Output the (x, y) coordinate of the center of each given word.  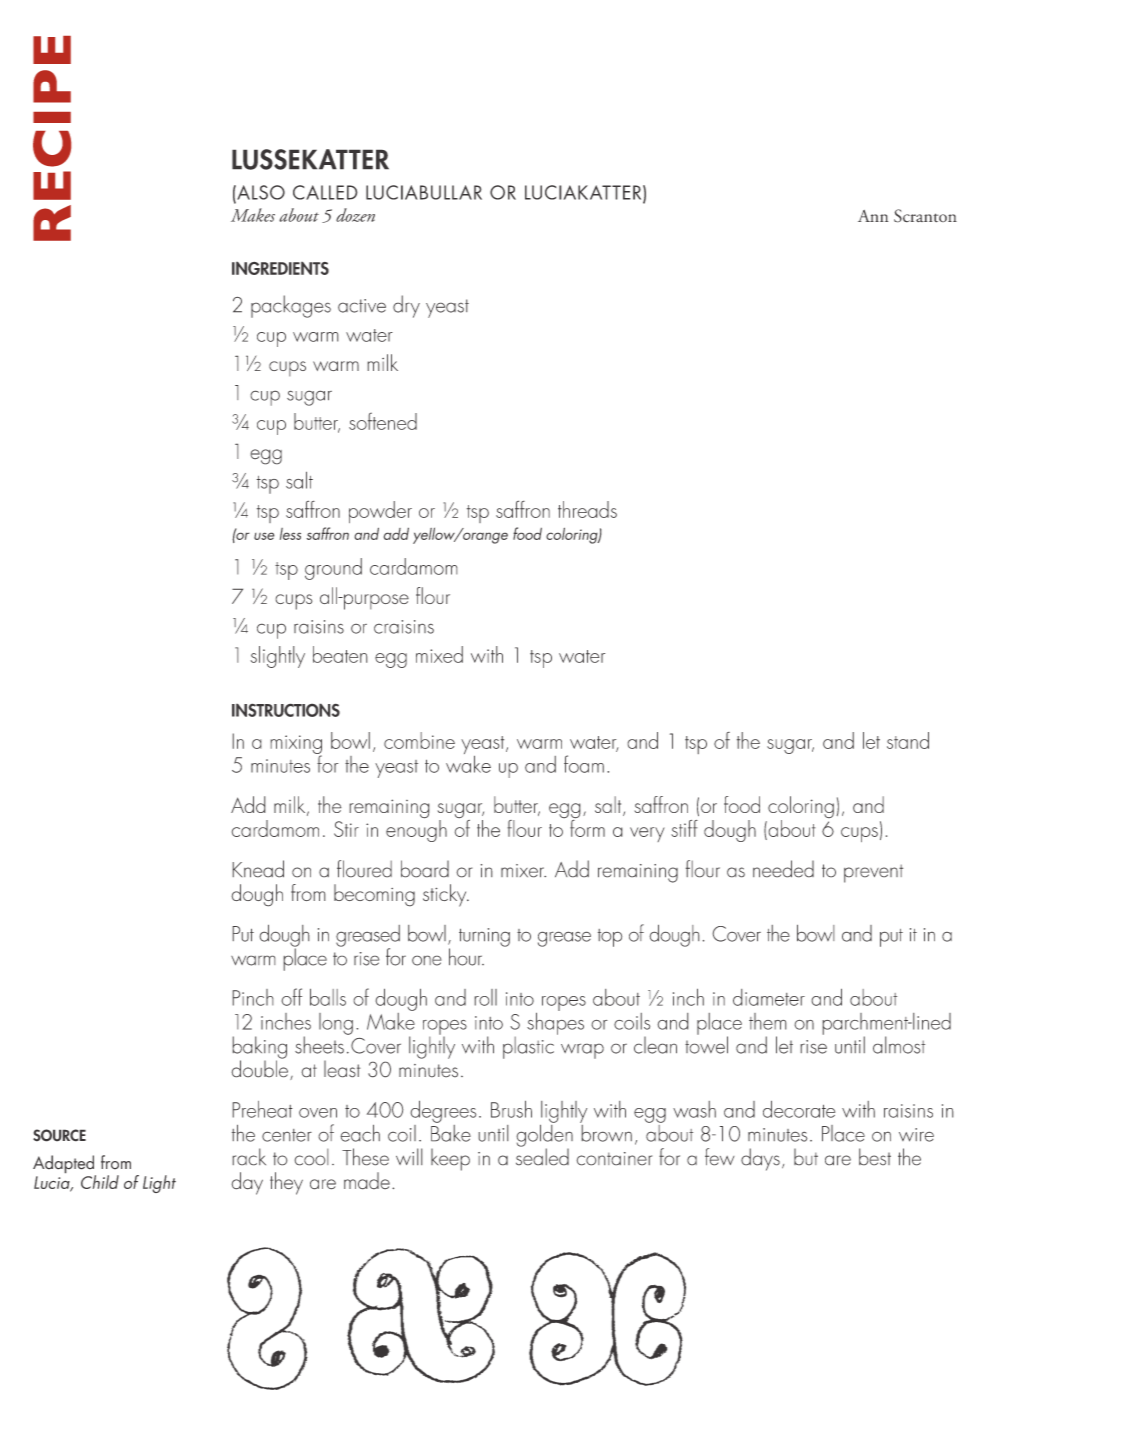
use (264, 536)
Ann (873, 216)
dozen (355, 215)
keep (450, 1159)
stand (908, 740)
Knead (258, 869)
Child (100, 1182)
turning (484, 937)
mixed (439, 654)
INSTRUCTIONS (286, 710)
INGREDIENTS (280, 268)
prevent (873, 873)
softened (383, 421)
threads (587, 509)
